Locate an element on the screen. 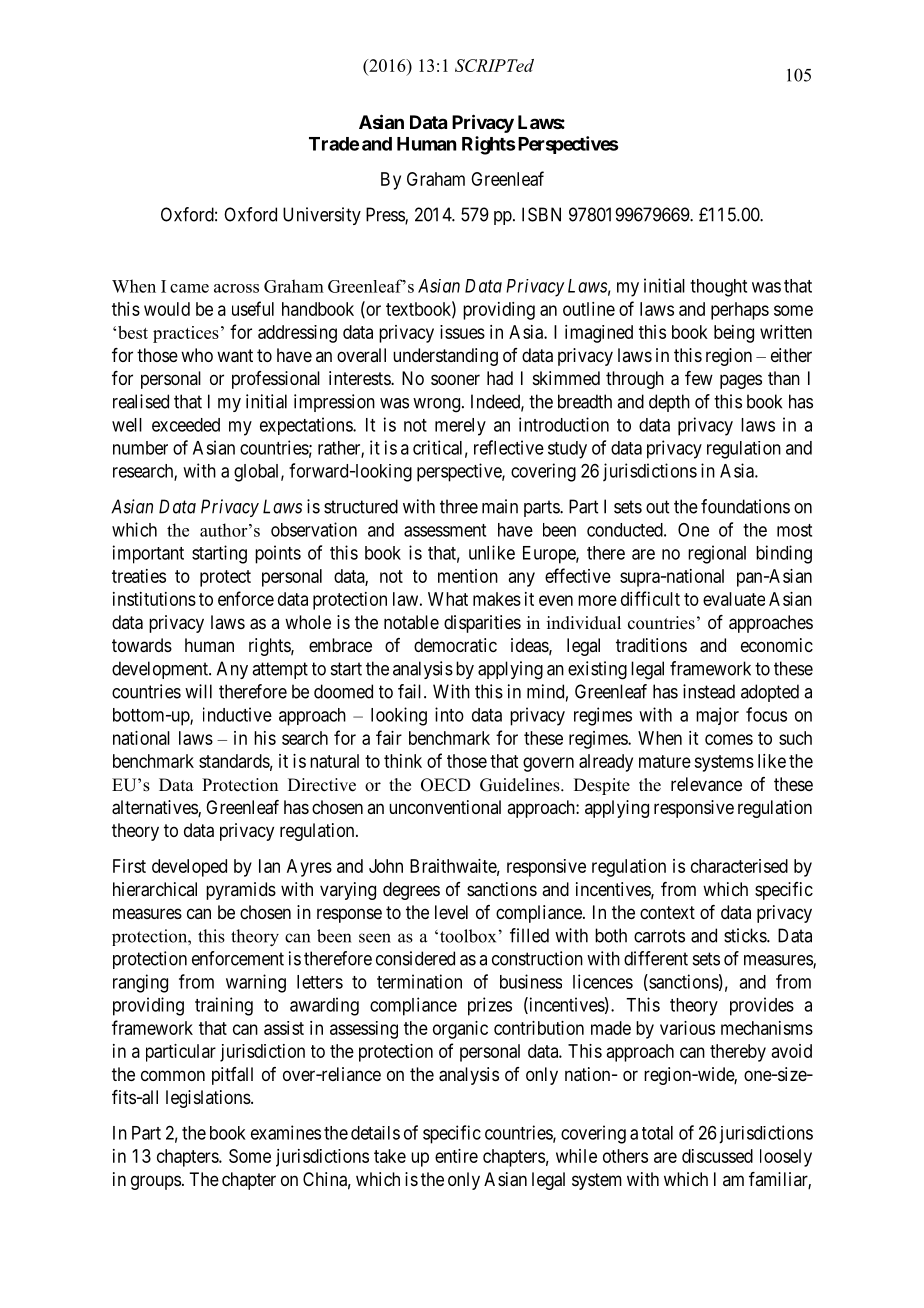  into is located at coordinates (449, 714).
